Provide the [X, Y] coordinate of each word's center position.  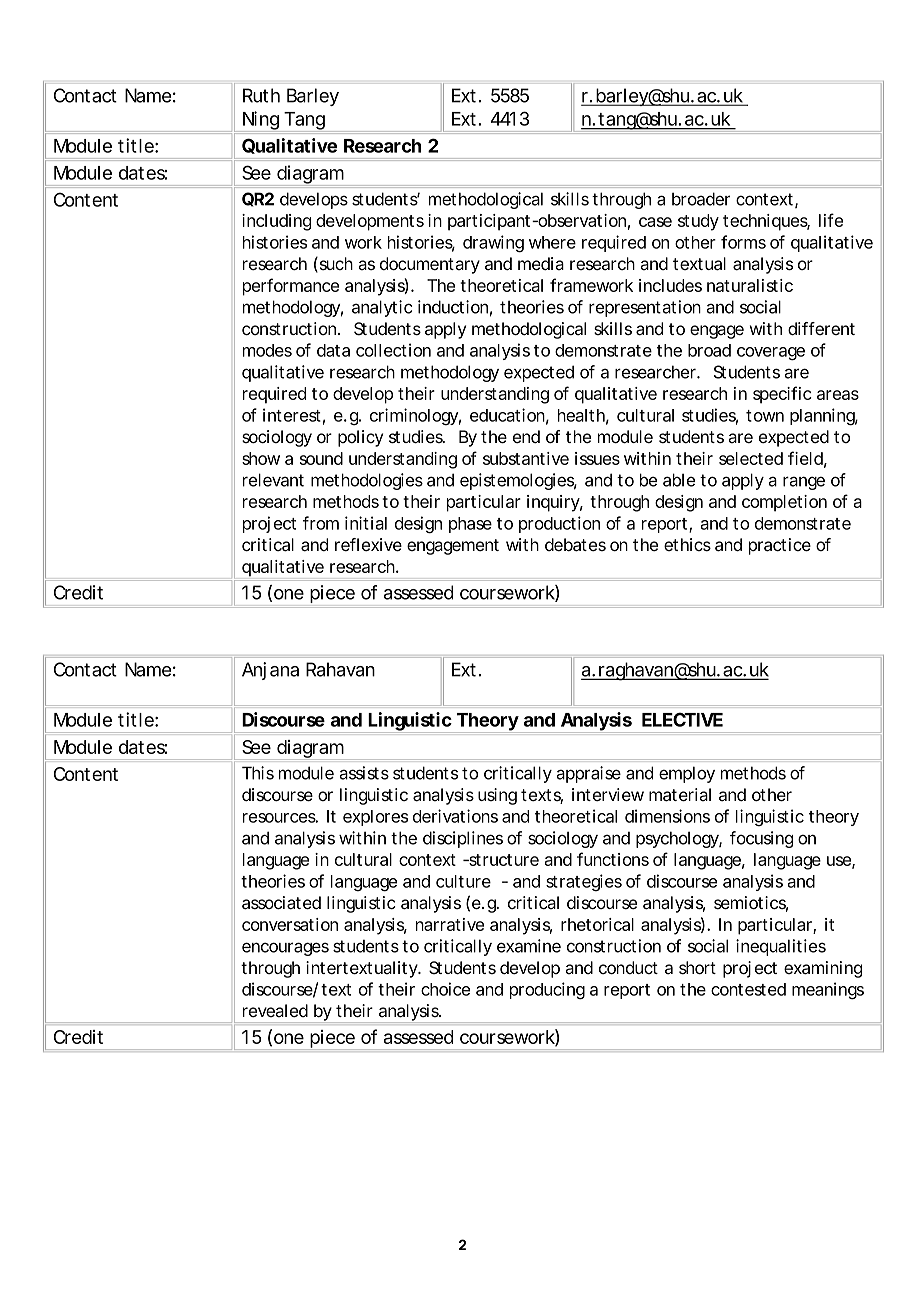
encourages [285, 949]
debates [575, 545]
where [552, 242]
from [321, 523]
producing [547, 990]
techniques [766, 222]
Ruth [261, 95]
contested [748, 989]
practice [780, 546]
